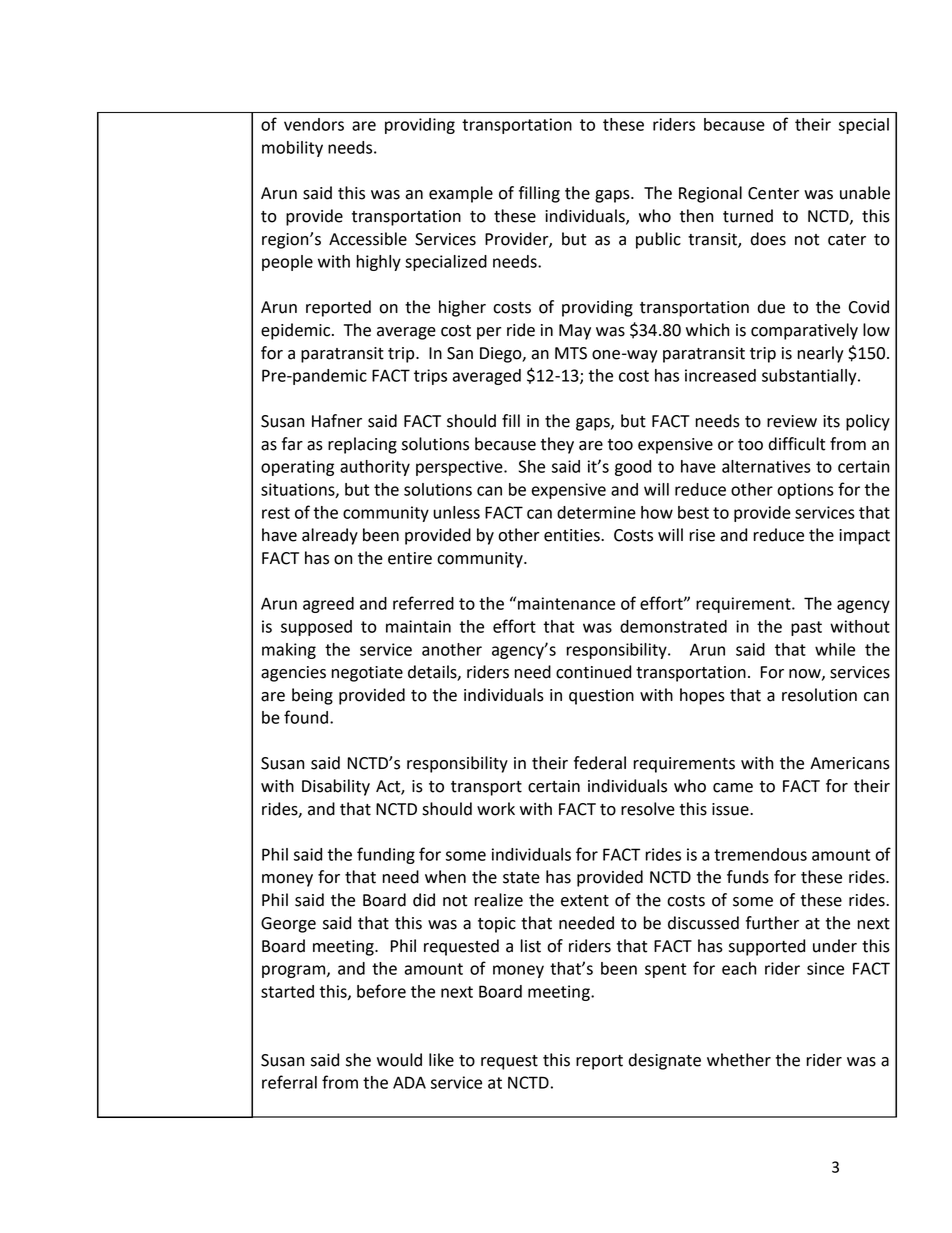 This screenshot has width=952, height=1233. What do you see at coordinates (850, 763) in the screenshot?
I see `Americans` at bounding box center [850, 763].
